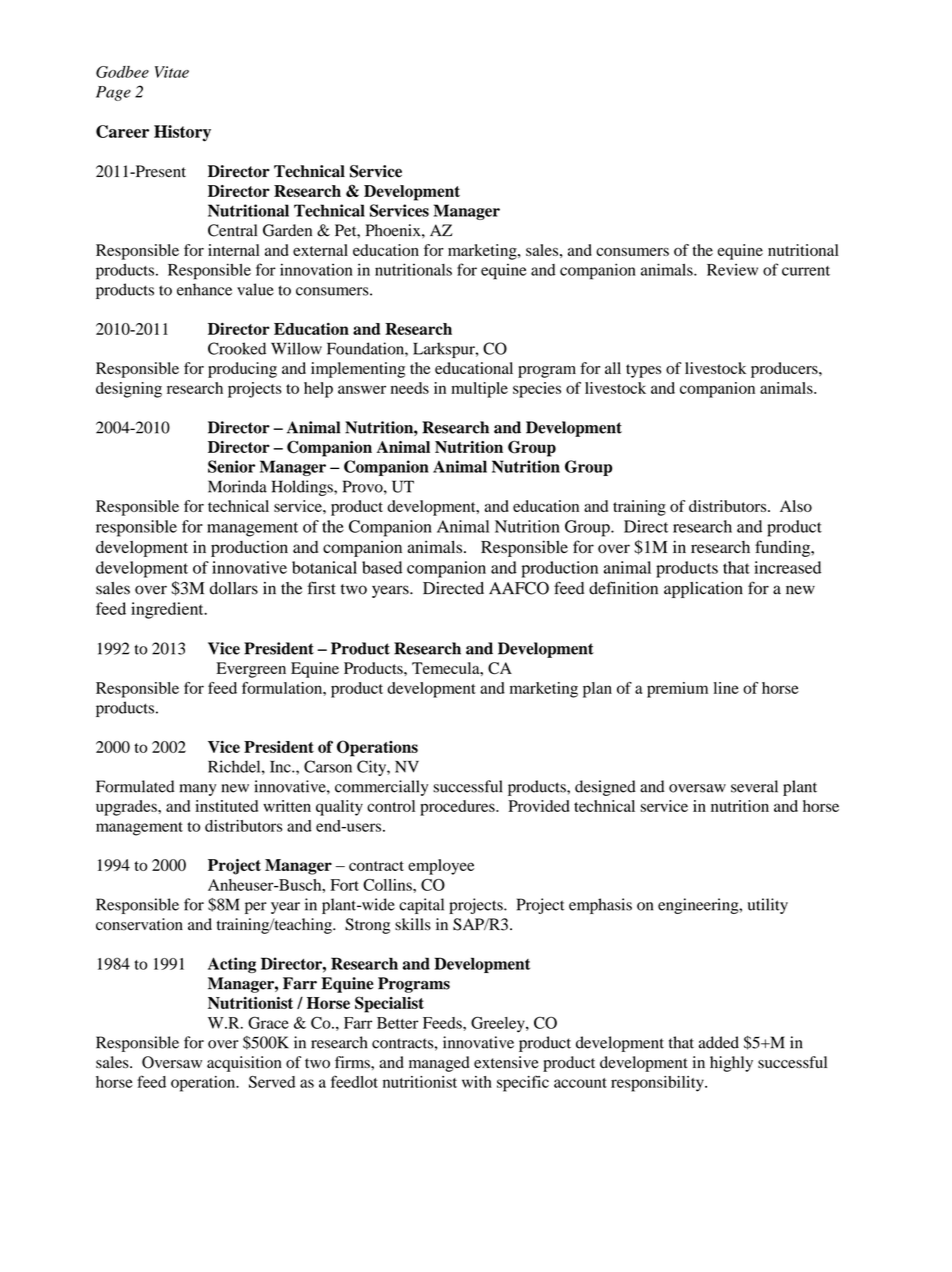  Describe the element at coordinates (726, 688) in the screenshot. I see `line` at that location.
